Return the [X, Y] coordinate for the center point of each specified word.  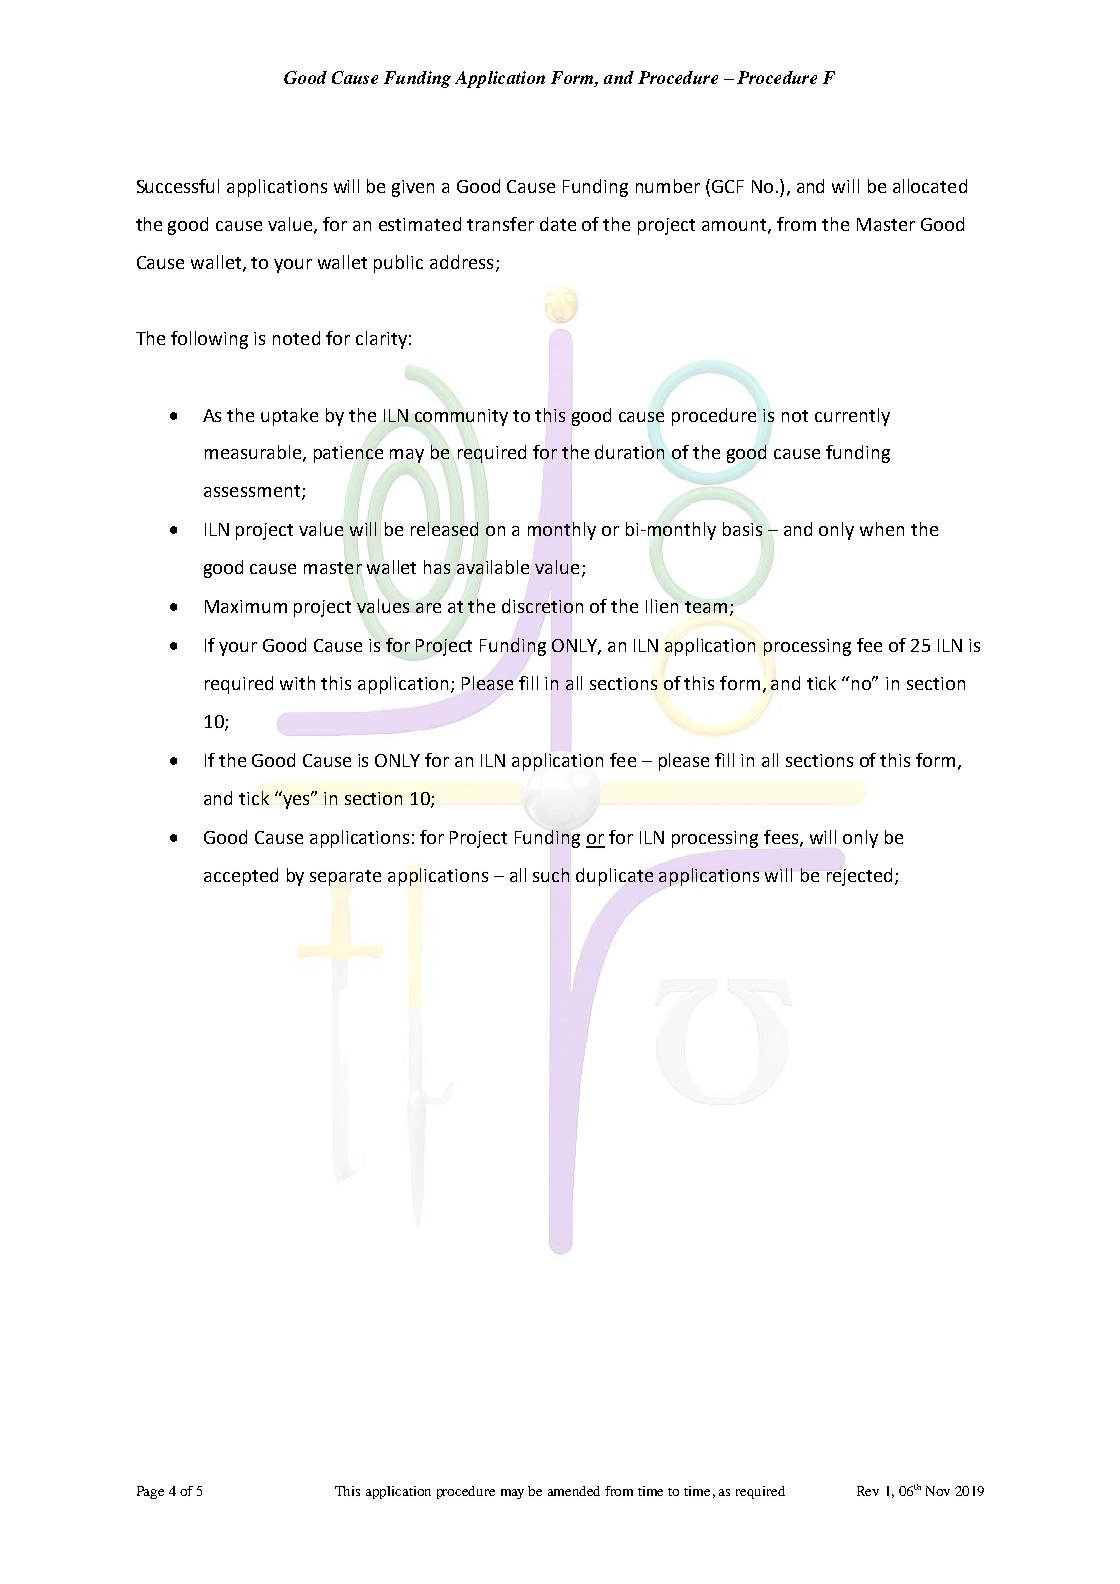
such [551, 875]
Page [150, 1492]
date [558, 224]
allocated [930, 186]
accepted [241, 877]
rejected [859, 877]
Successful [178, 186]
